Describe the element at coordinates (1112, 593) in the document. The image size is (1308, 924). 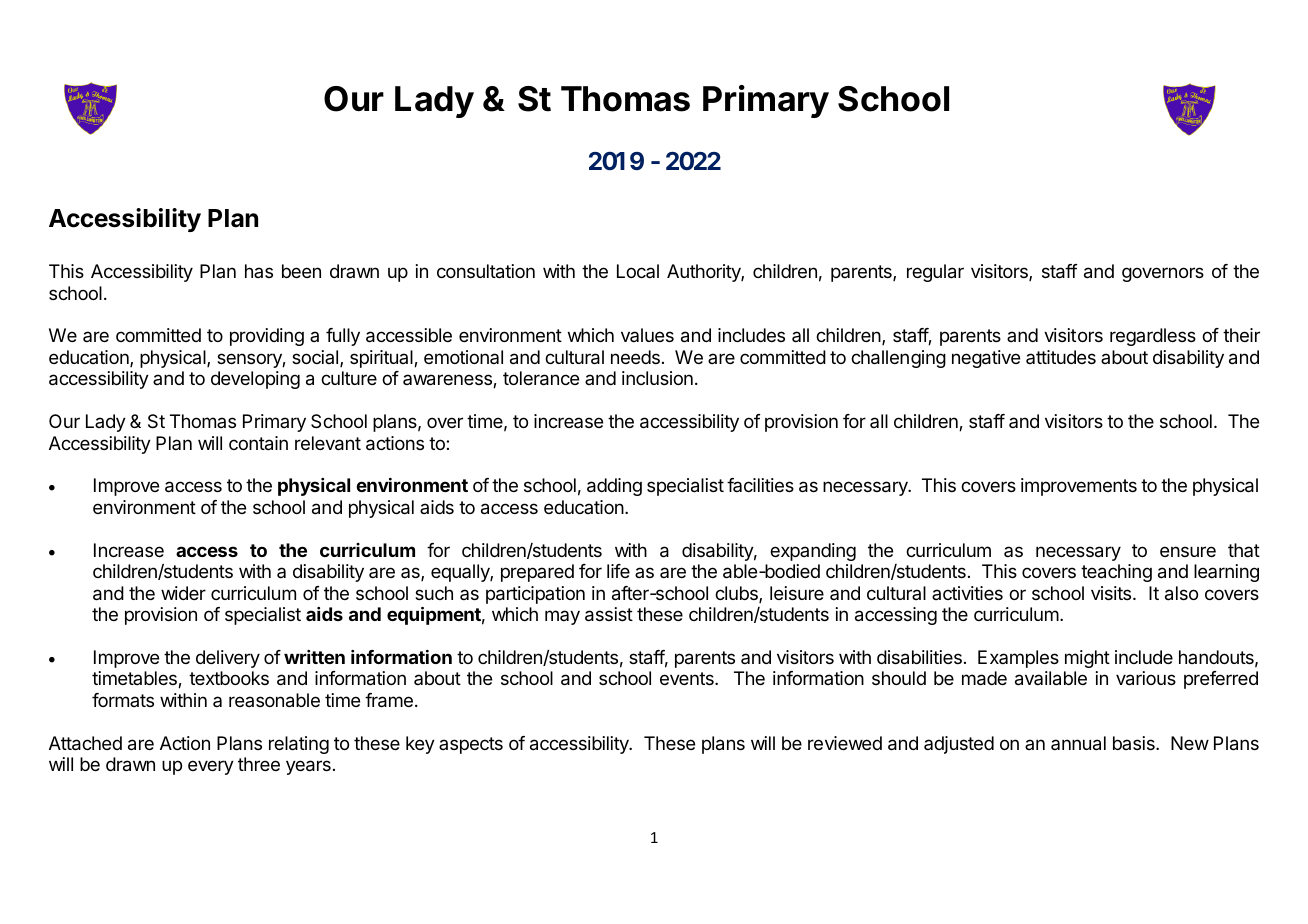
I see `visits` at that location.
